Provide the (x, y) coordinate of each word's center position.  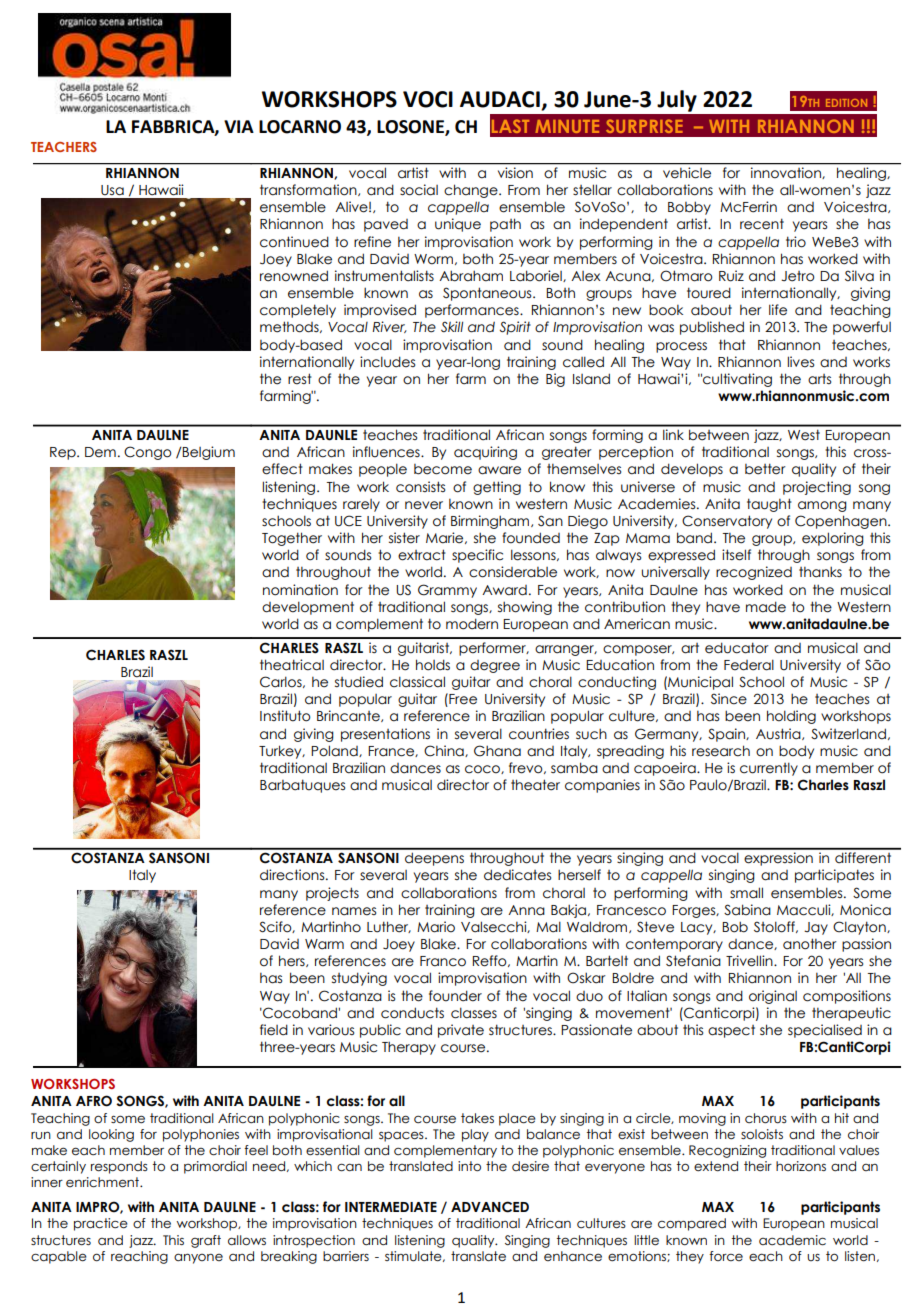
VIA (239, 126)
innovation (787, 173)
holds (433, 665)
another (810, 944)
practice (101, 1224)
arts (819, 379)
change (472, 191)
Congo (148, 453)
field (274, 1030)
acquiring (485, 453)
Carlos (282, 682)
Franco (443, 961)
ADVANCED (490, 1207)
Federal (749, 665)
